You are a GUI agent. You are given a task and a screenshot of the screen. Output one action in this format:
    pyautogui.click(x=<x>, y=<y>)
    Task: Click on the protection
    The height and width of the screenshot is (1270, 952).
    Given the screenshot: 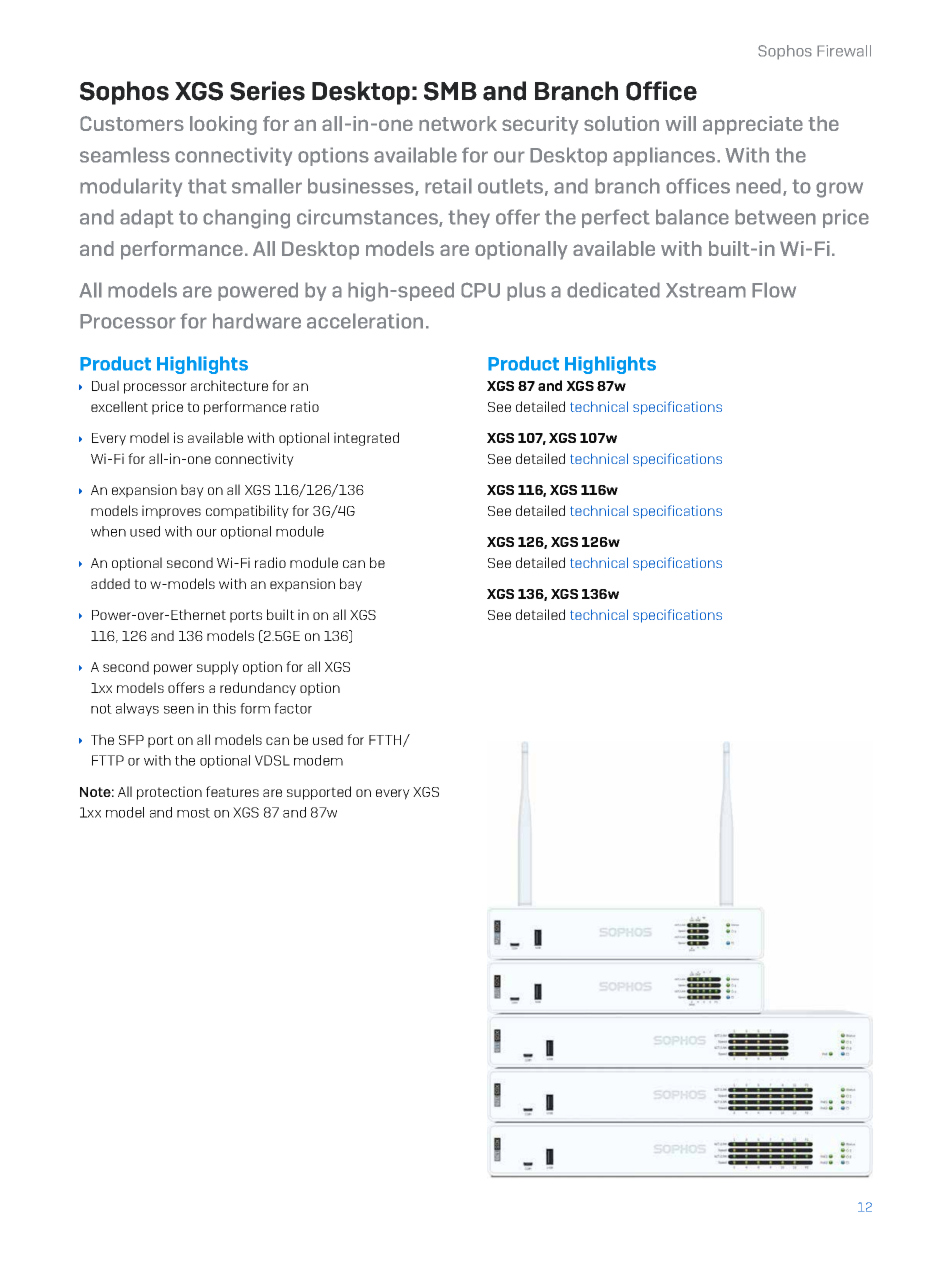 What is the action you would take?
    pyautogui.click(x=169, y=793)
